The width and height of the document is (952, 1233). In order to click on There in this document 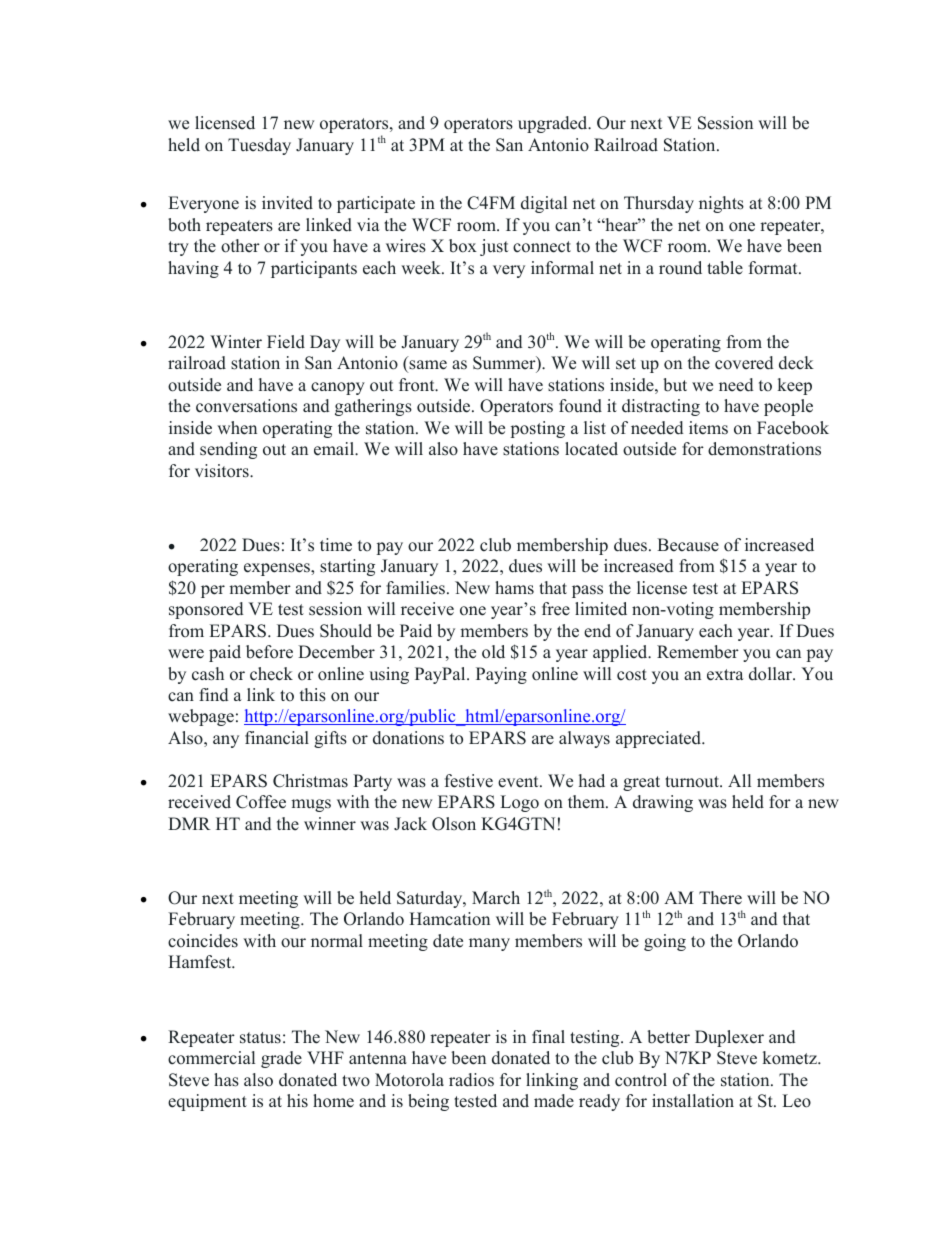, I will do `click(720, 898)`.
